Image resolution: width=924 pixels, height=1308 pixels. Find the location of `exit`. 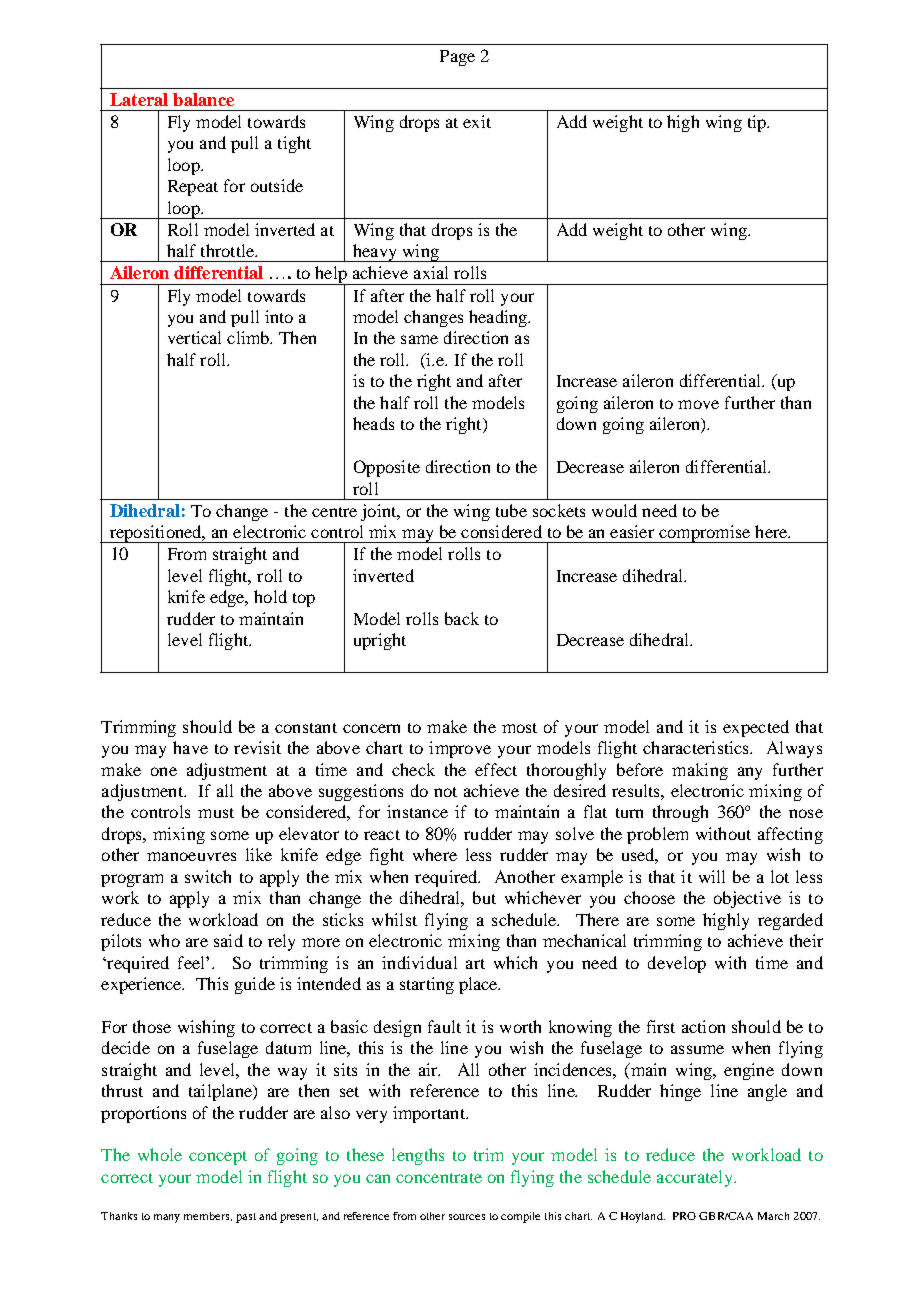

exit is located at coordinates (477, 121).
